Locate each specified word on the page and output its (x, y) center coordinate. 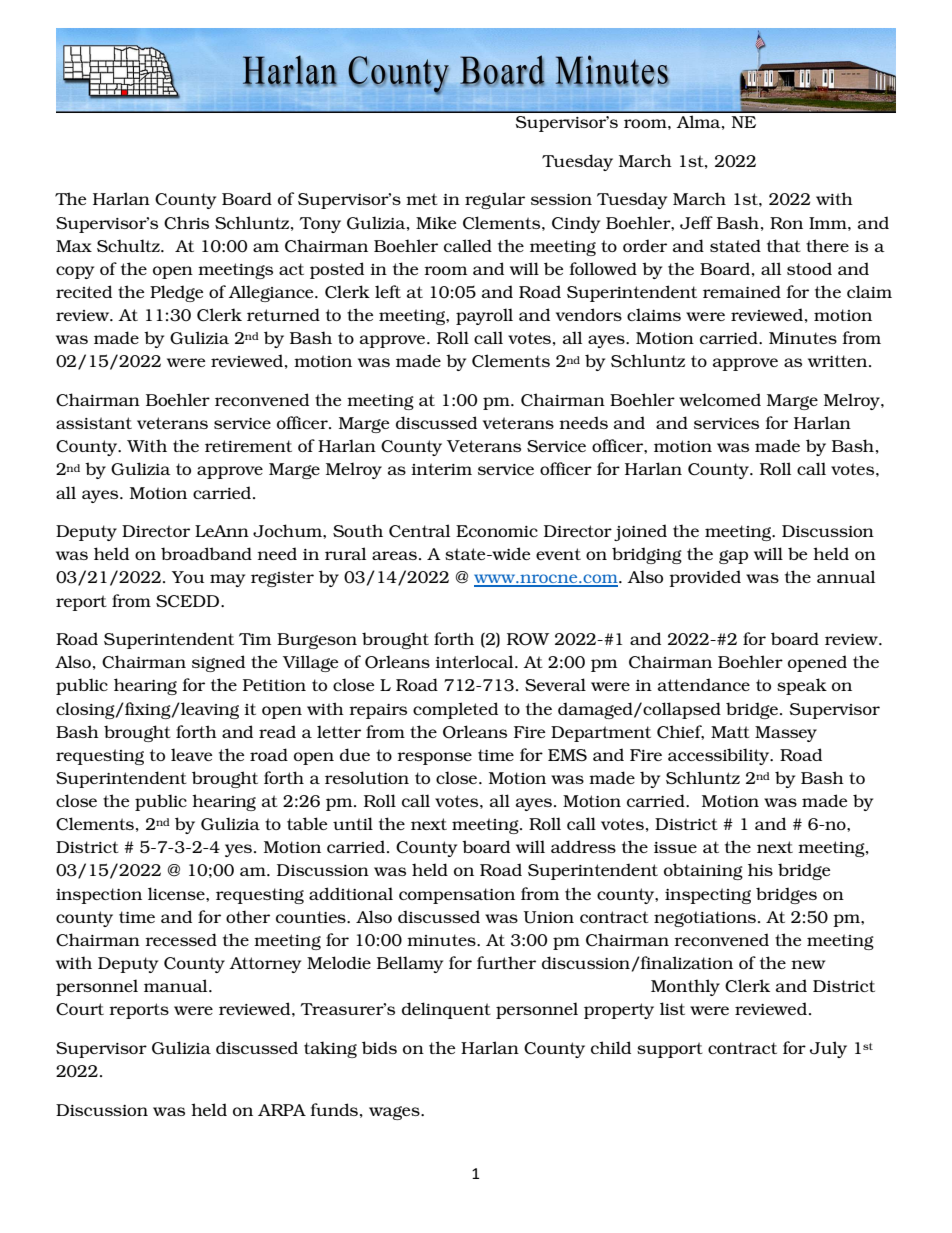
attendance (704, 684)
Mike (436, 222)
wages (395, 1113)
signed (218, 663)
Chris (186, 223)
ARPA (282, 1110)
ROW (528, 639)
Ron (786, 223)
